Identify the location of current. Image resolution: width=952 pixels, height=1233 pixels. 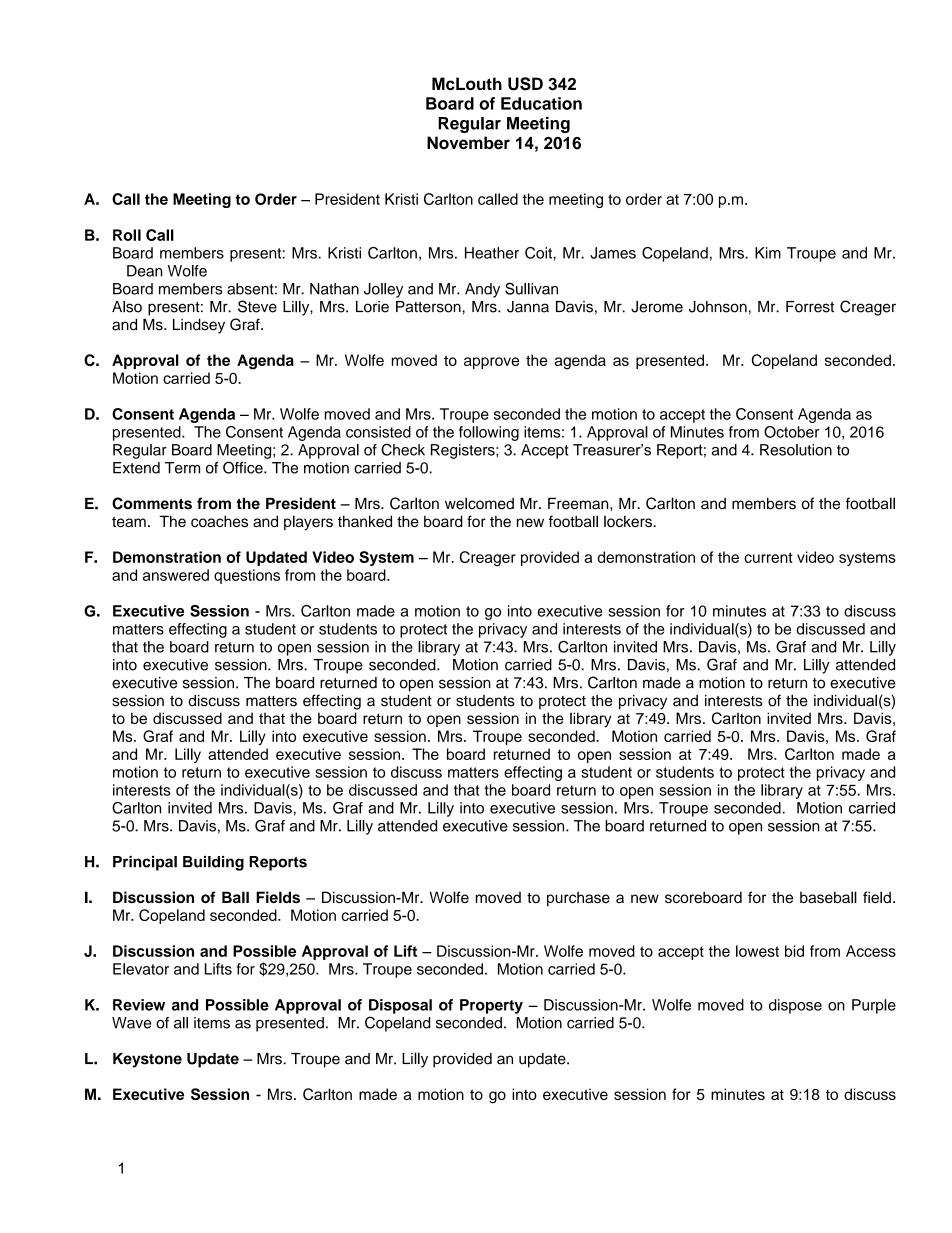
(768, 557).
